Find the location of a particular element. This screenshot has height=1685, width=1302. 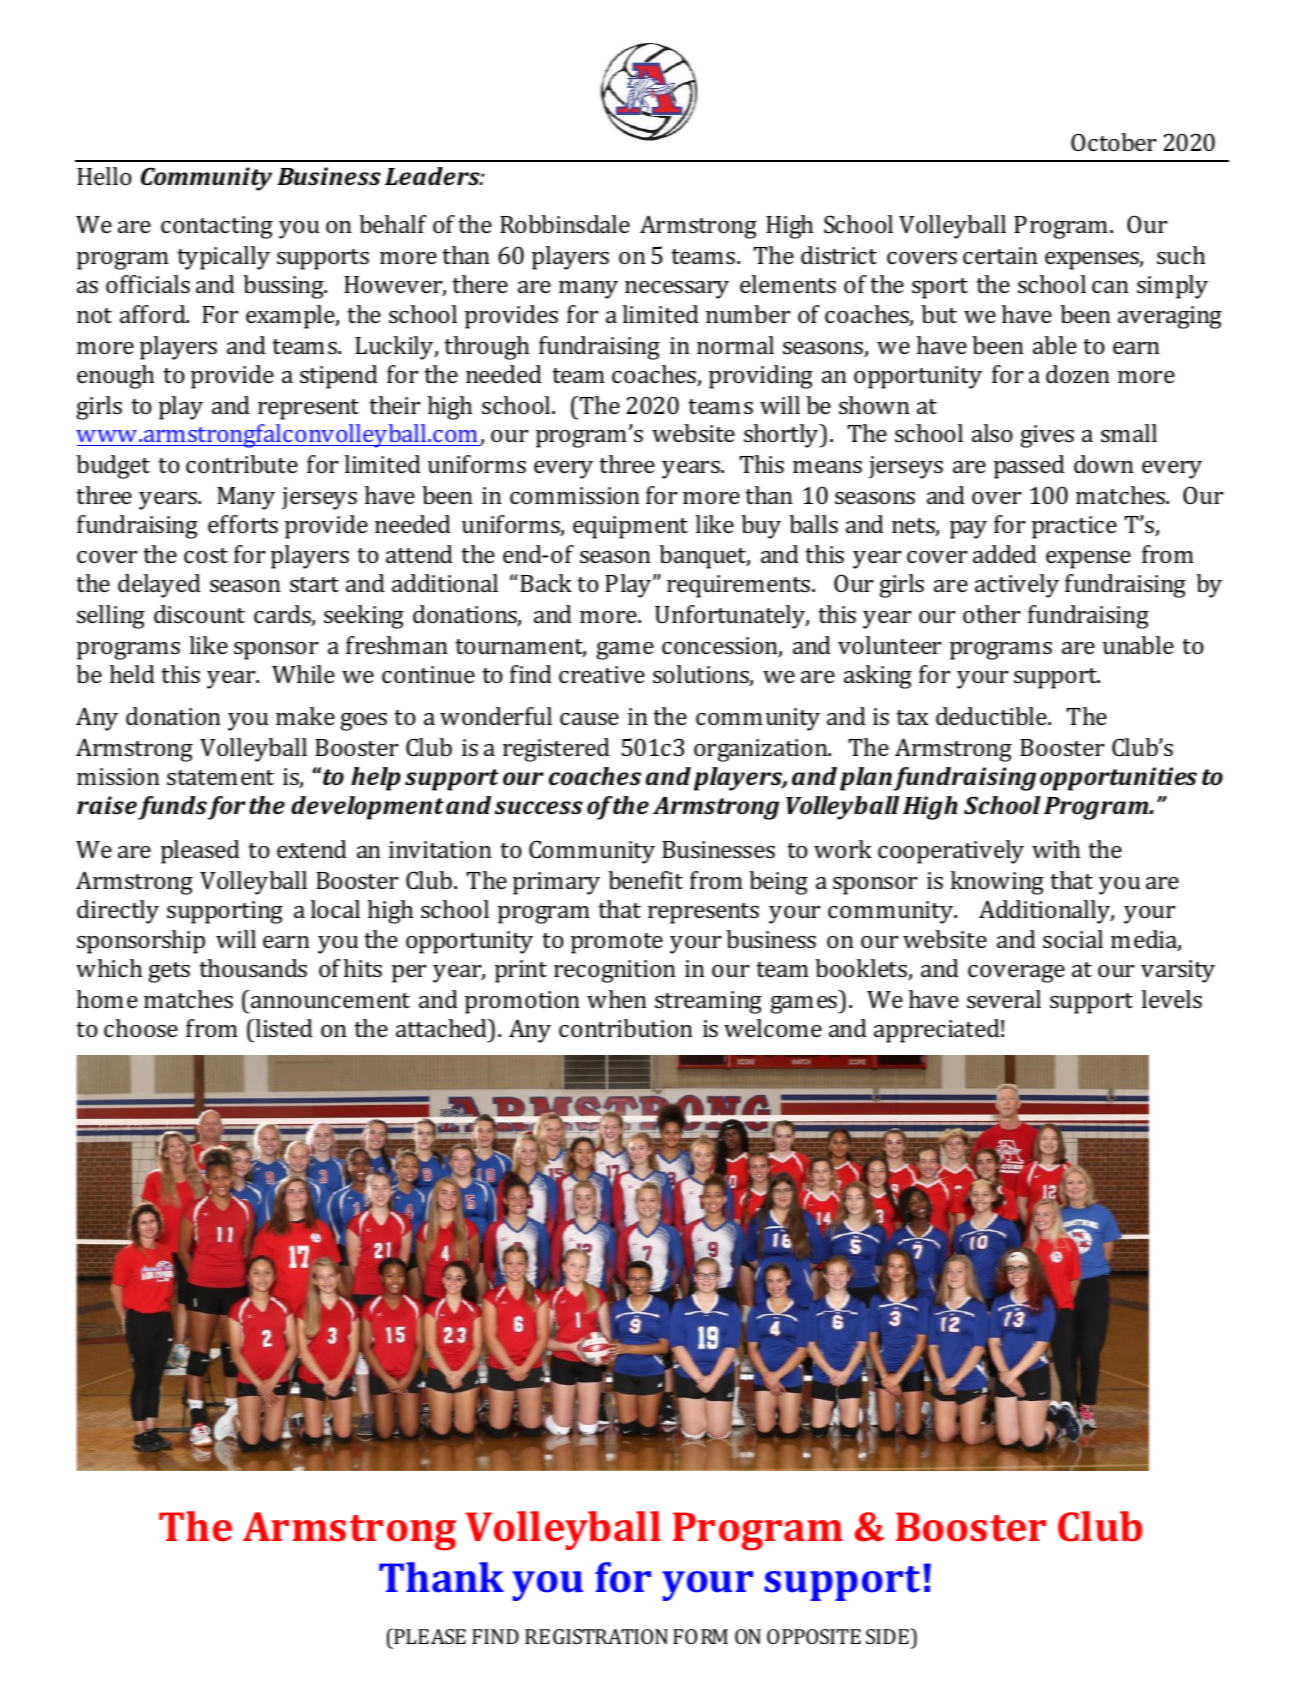

contacting is located at coordinates (217, 227).
